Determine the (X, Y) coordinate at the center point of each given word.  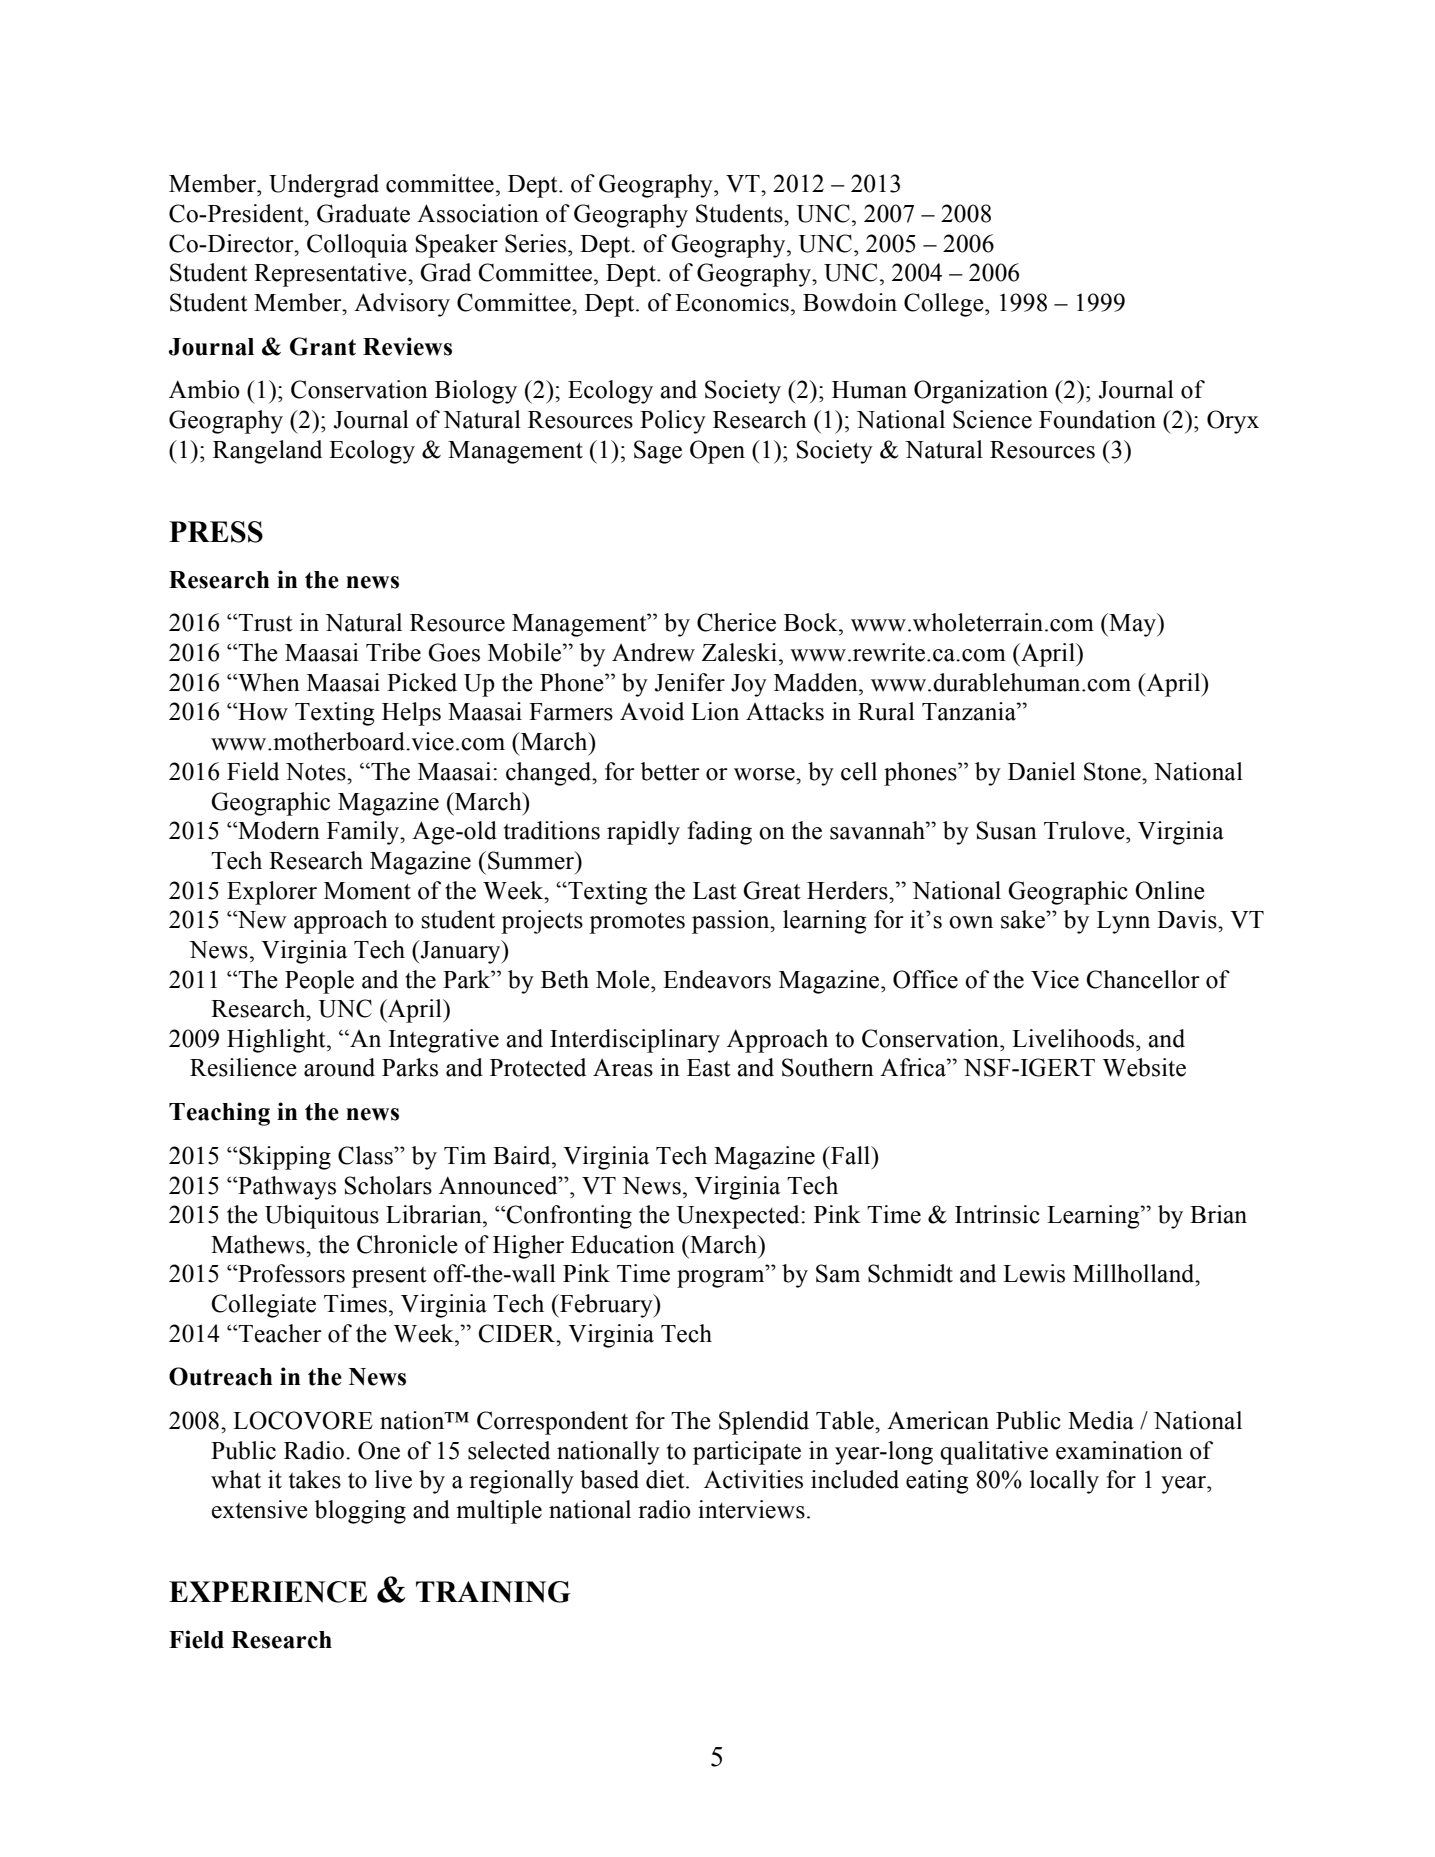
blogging (360, 1512)
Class (366, 1155)
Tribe (393, 652)
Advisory (402, 305)
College (945, 305)
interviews (751, 1509)
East (709, 1068)
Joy (749, 685)
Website (1144, 1067)
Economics (732, 302)
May (1133, 625)
